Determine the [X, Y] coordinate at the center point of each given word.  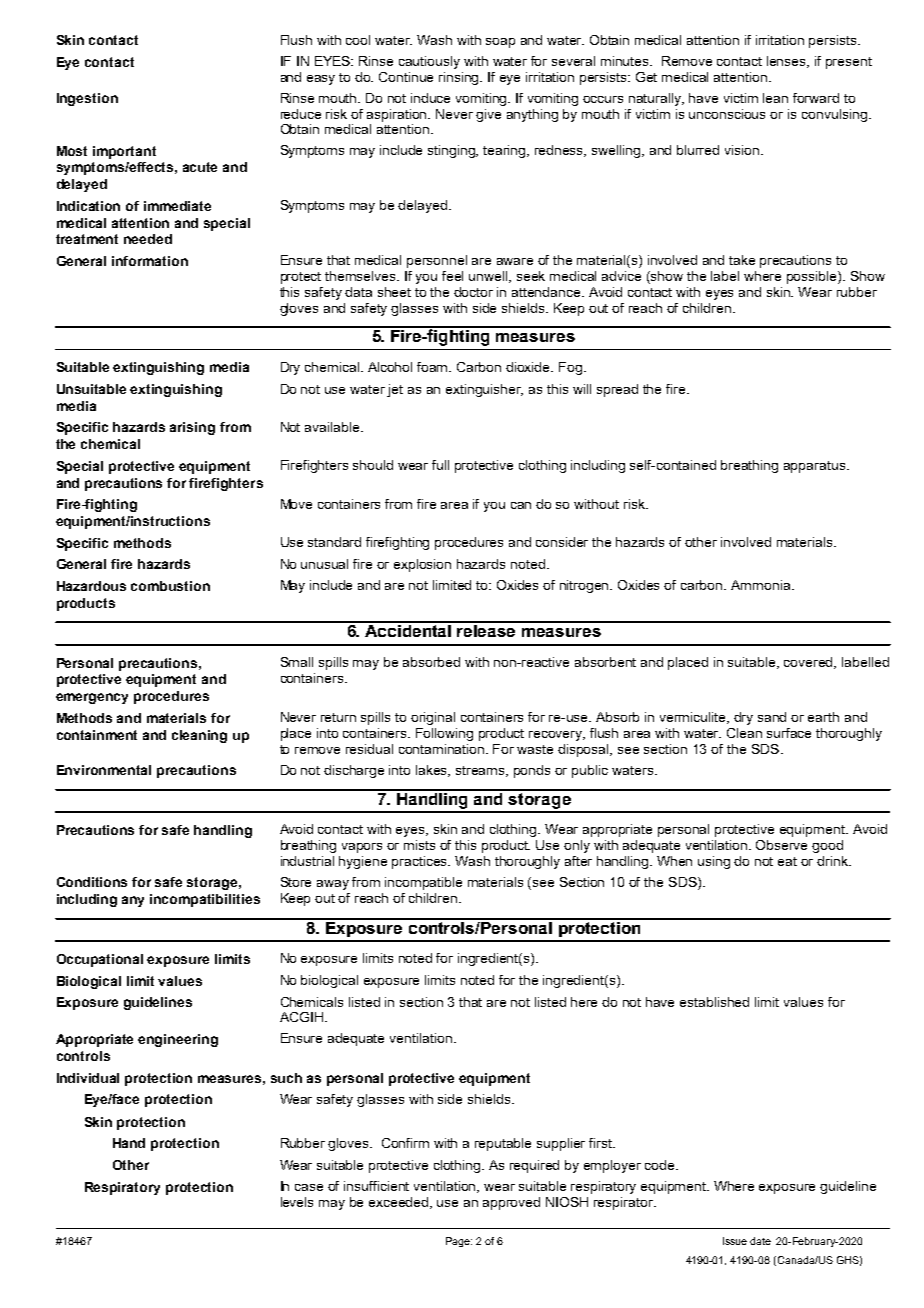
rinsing [460, 78]
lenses [788, 62]
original [433, 718]
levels [297, 1202]
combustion [170, 586]
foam [434, 367]
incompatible [423, 883]
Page [459, 1242]
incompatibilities [205, 900]
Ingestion [87, 99]
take [742, 260]
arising [192, 428]
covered [810, 663]
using [714, 862]
